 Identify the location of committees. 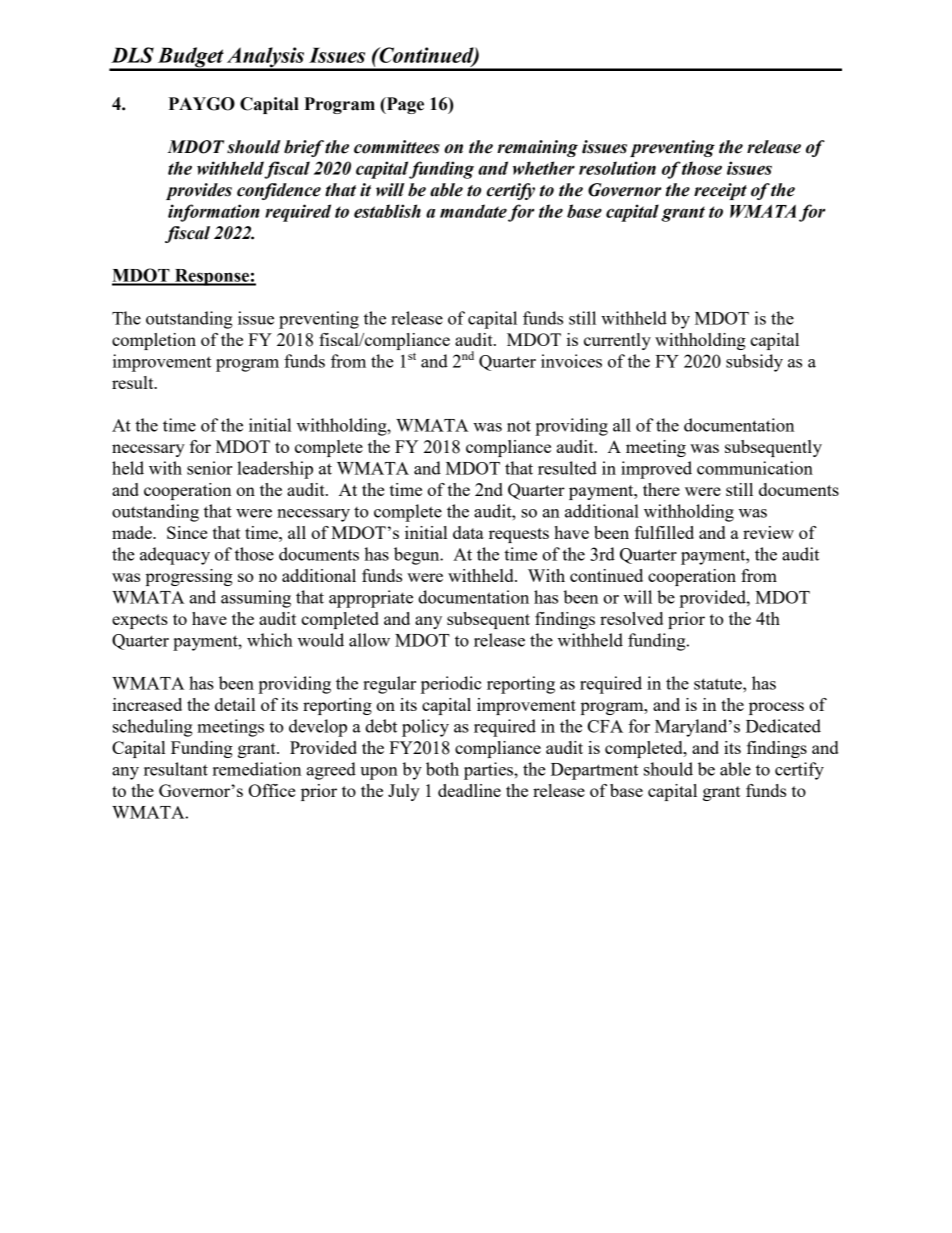
(397, 147).
